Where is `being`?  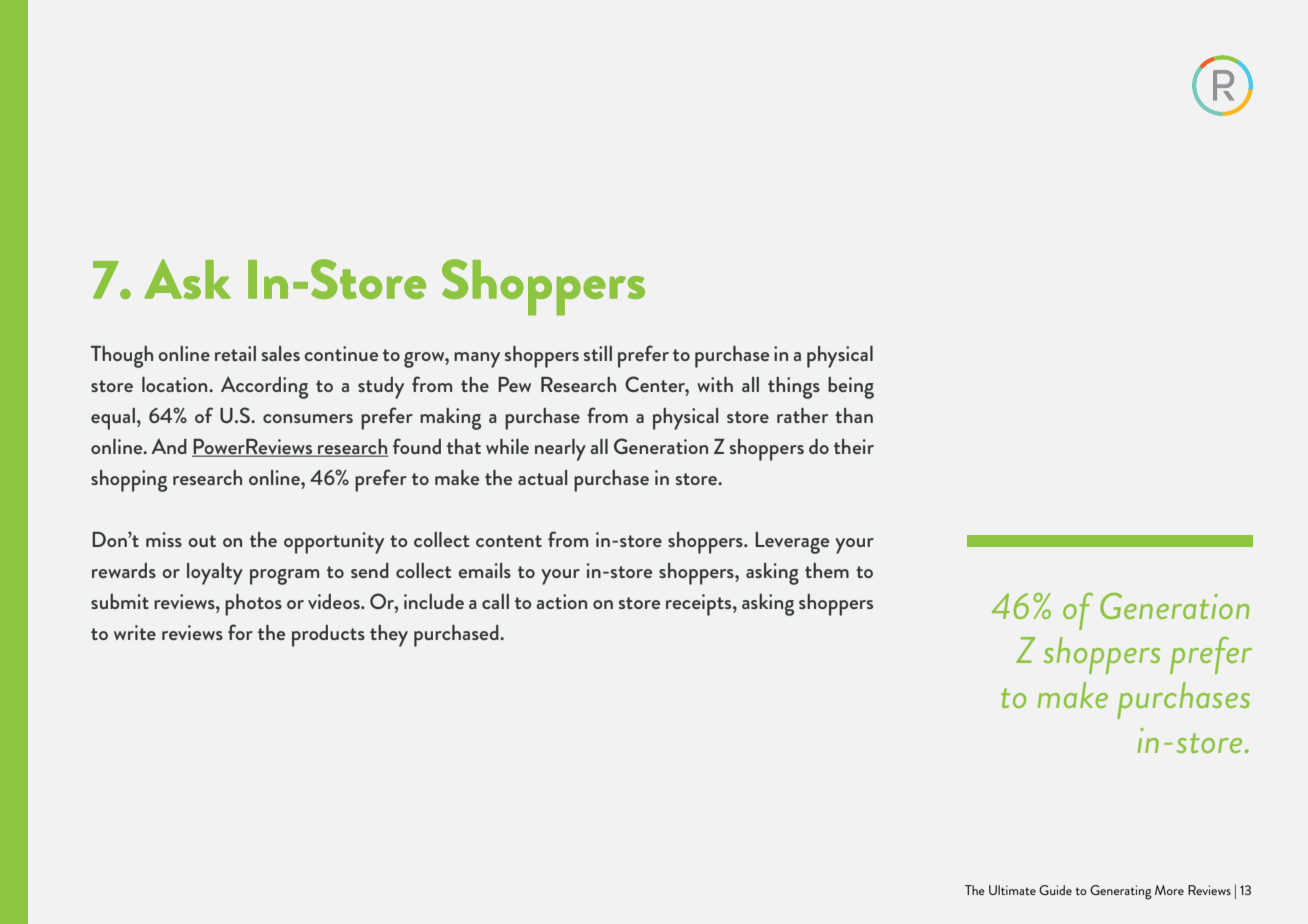 being is located at coordinates (851, 388).
